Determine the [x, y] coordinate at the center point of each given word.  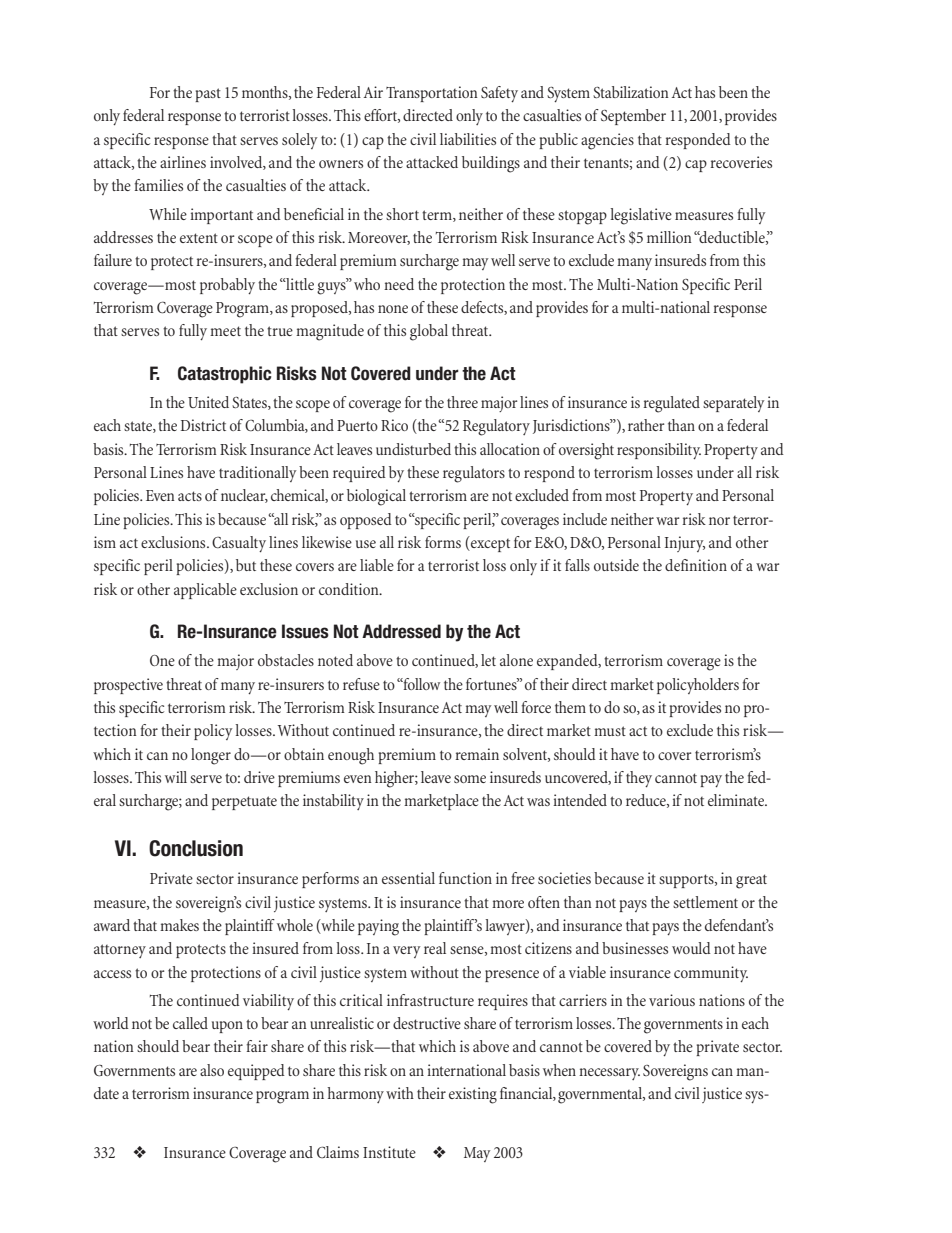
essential [408, 878]
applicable [205, 591]
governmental [601, 1095]
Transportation [432, 94]
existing [473, 1095]
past [208, 95]
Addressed [401, 631]
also [212, 1070]
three [462, 402]
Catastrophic [224, 375]
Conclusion [196, 848]
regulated [671, 404]
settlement [705, 902]
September [633, 117]
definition [696, 565]
